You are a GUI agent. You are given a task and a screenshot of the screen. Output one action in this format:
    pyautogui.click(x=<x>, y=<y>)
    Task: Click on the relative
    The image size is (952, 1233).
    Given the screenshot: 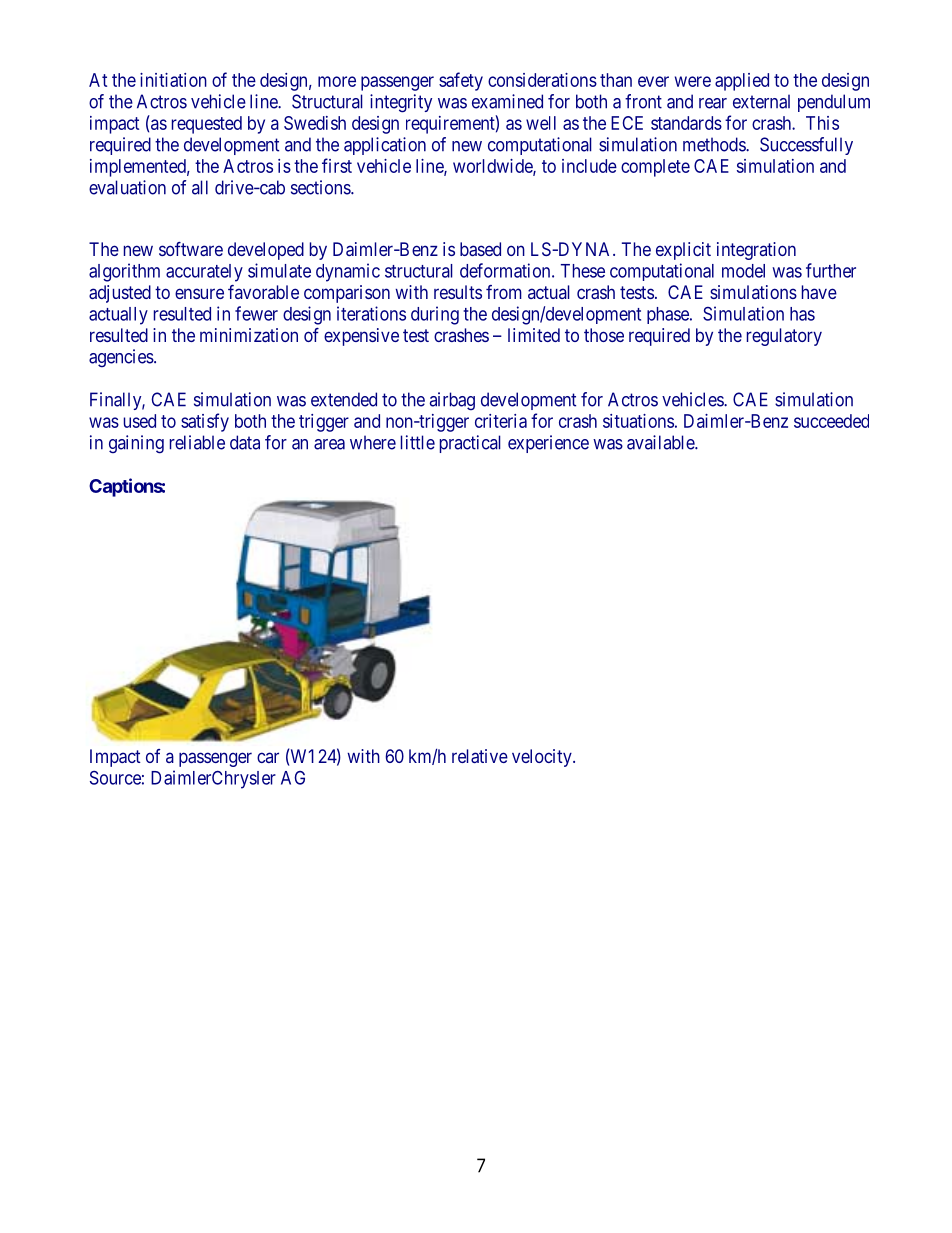 What is the action you would take?
    pyautogui.click(x=480, y=756)
